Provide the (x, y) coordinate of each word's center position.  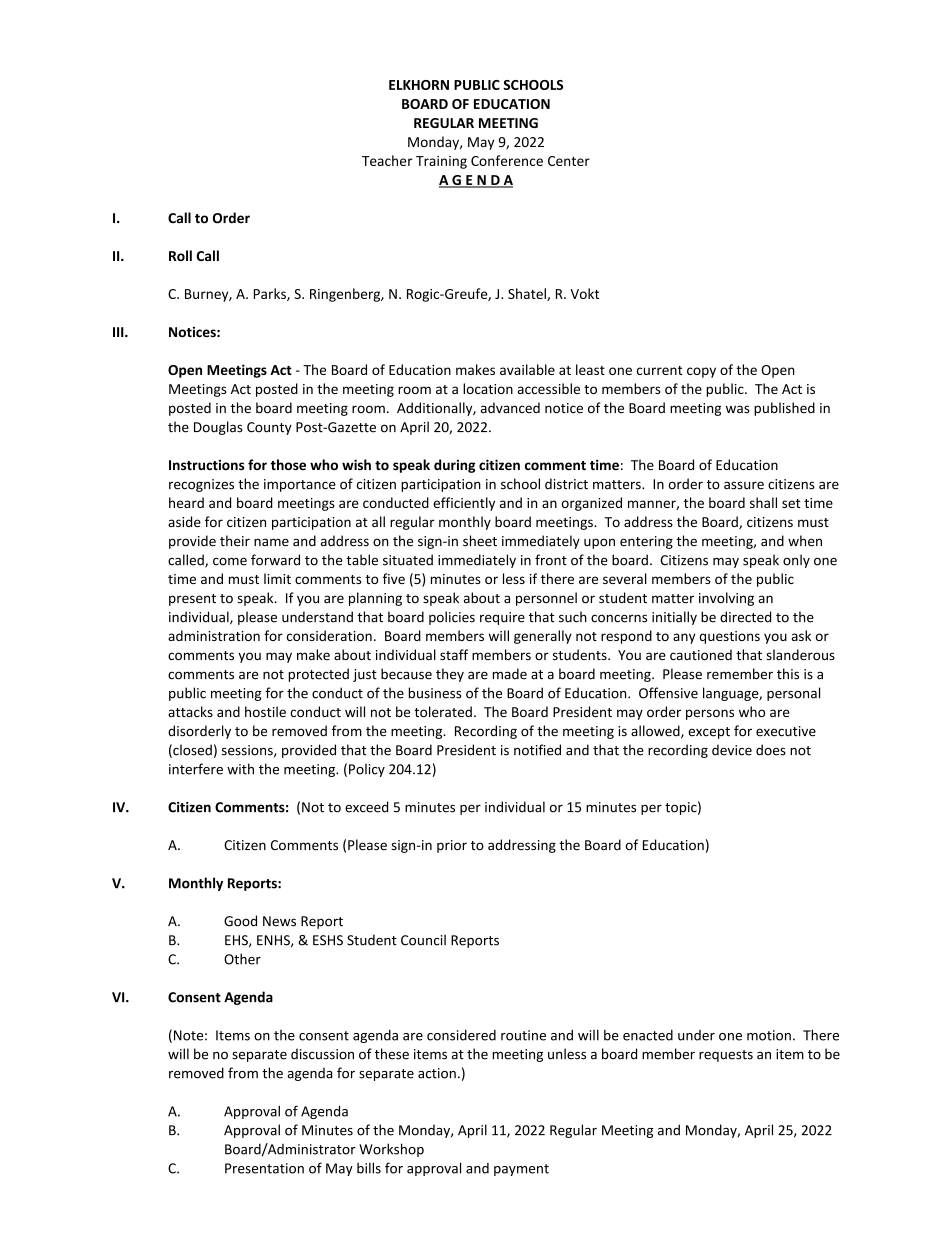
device (732, 750)
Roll (180, 255)
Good (240, 921)
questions (729, 637)
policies (452, 618)
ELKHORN (419, 85)
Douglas (218, 428)
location (488, 388)
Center (569, 161)
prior (452, 846)
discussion (322, 1054)
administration (214, 635)
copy (701, 372)
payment (521, 1170)
